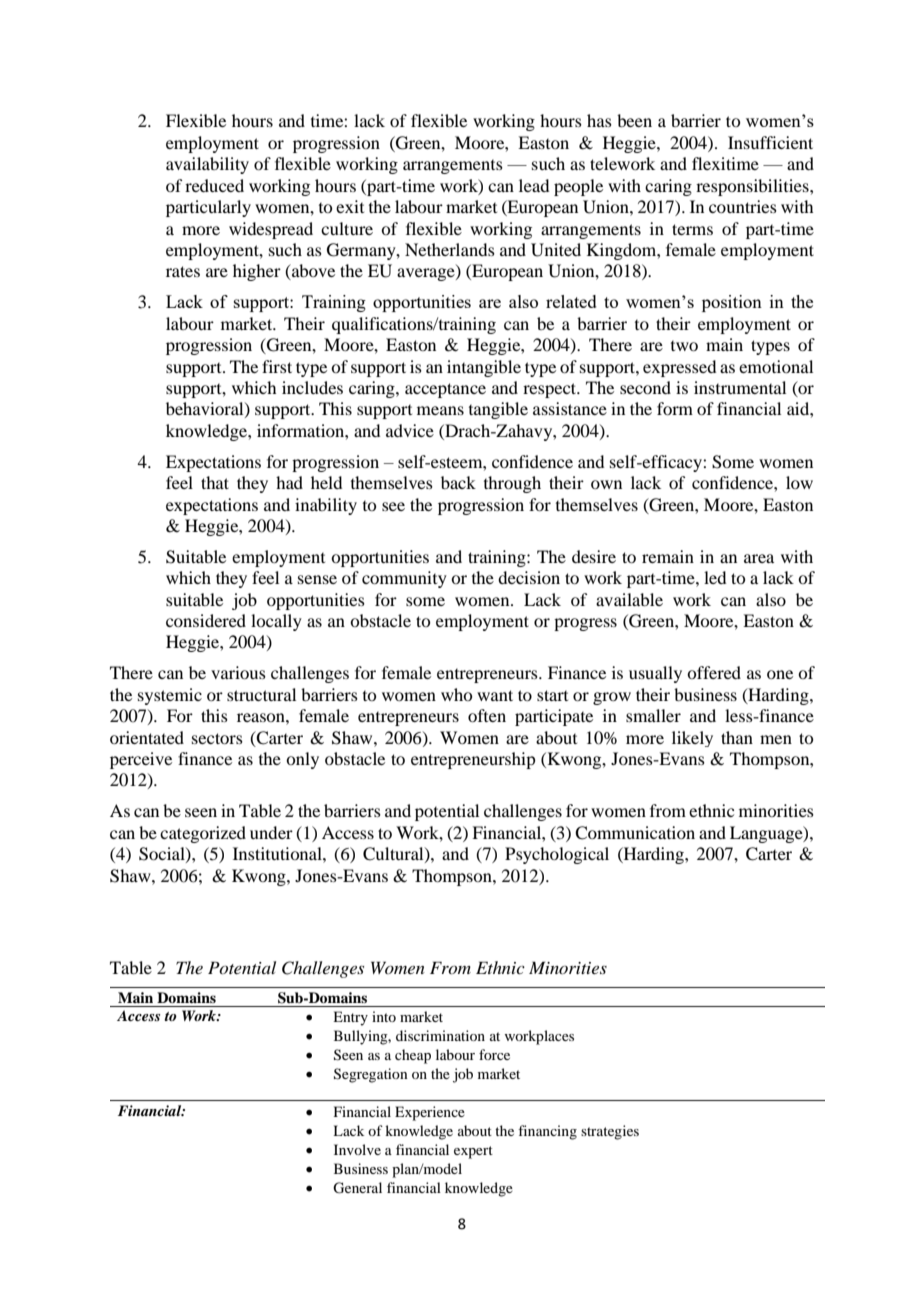  Describe the element at coordinates (714, 672) in the screenshot. I see `offered` at that location.
